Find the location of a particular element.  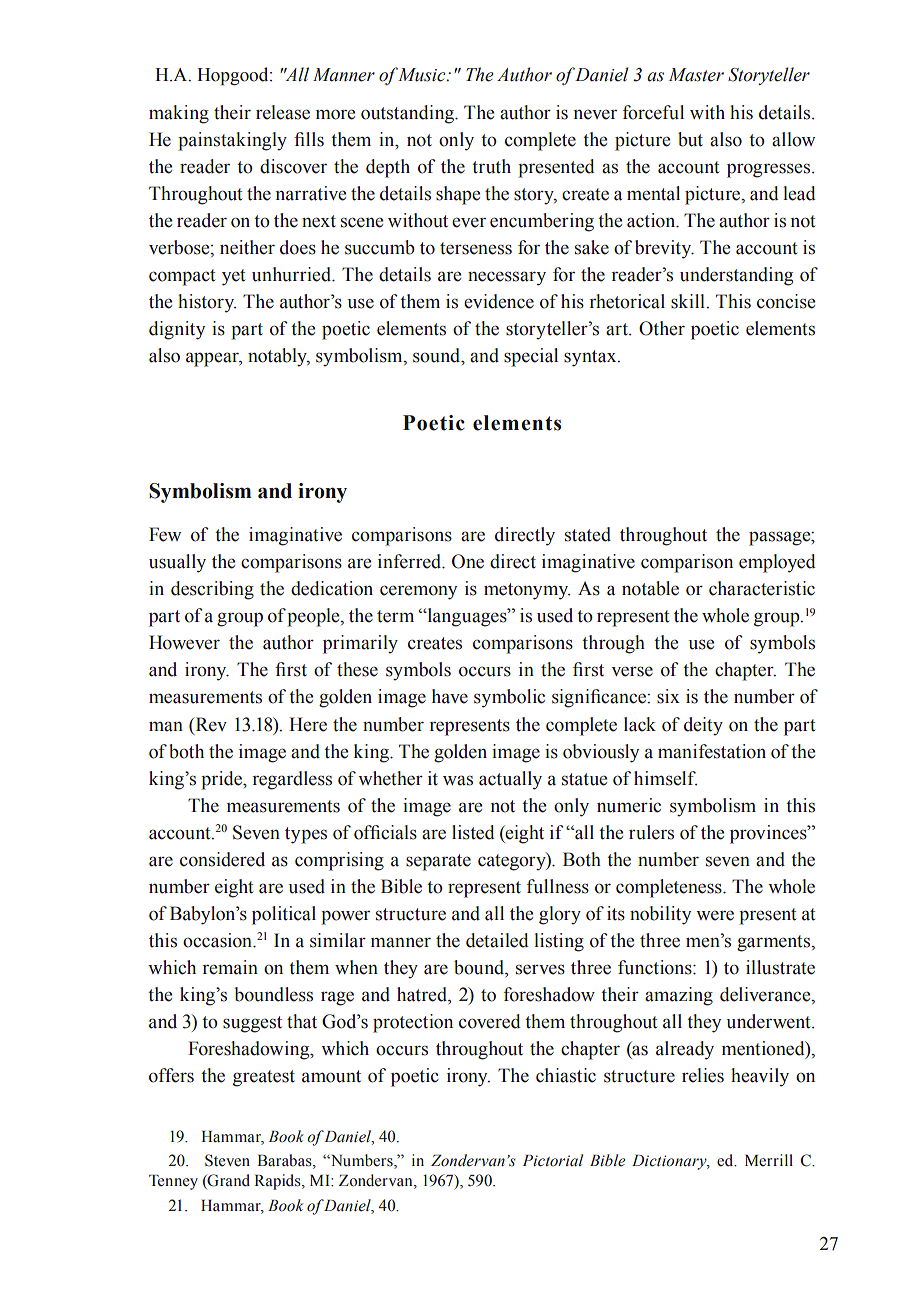

truth is located at coordinates (491, 166).
